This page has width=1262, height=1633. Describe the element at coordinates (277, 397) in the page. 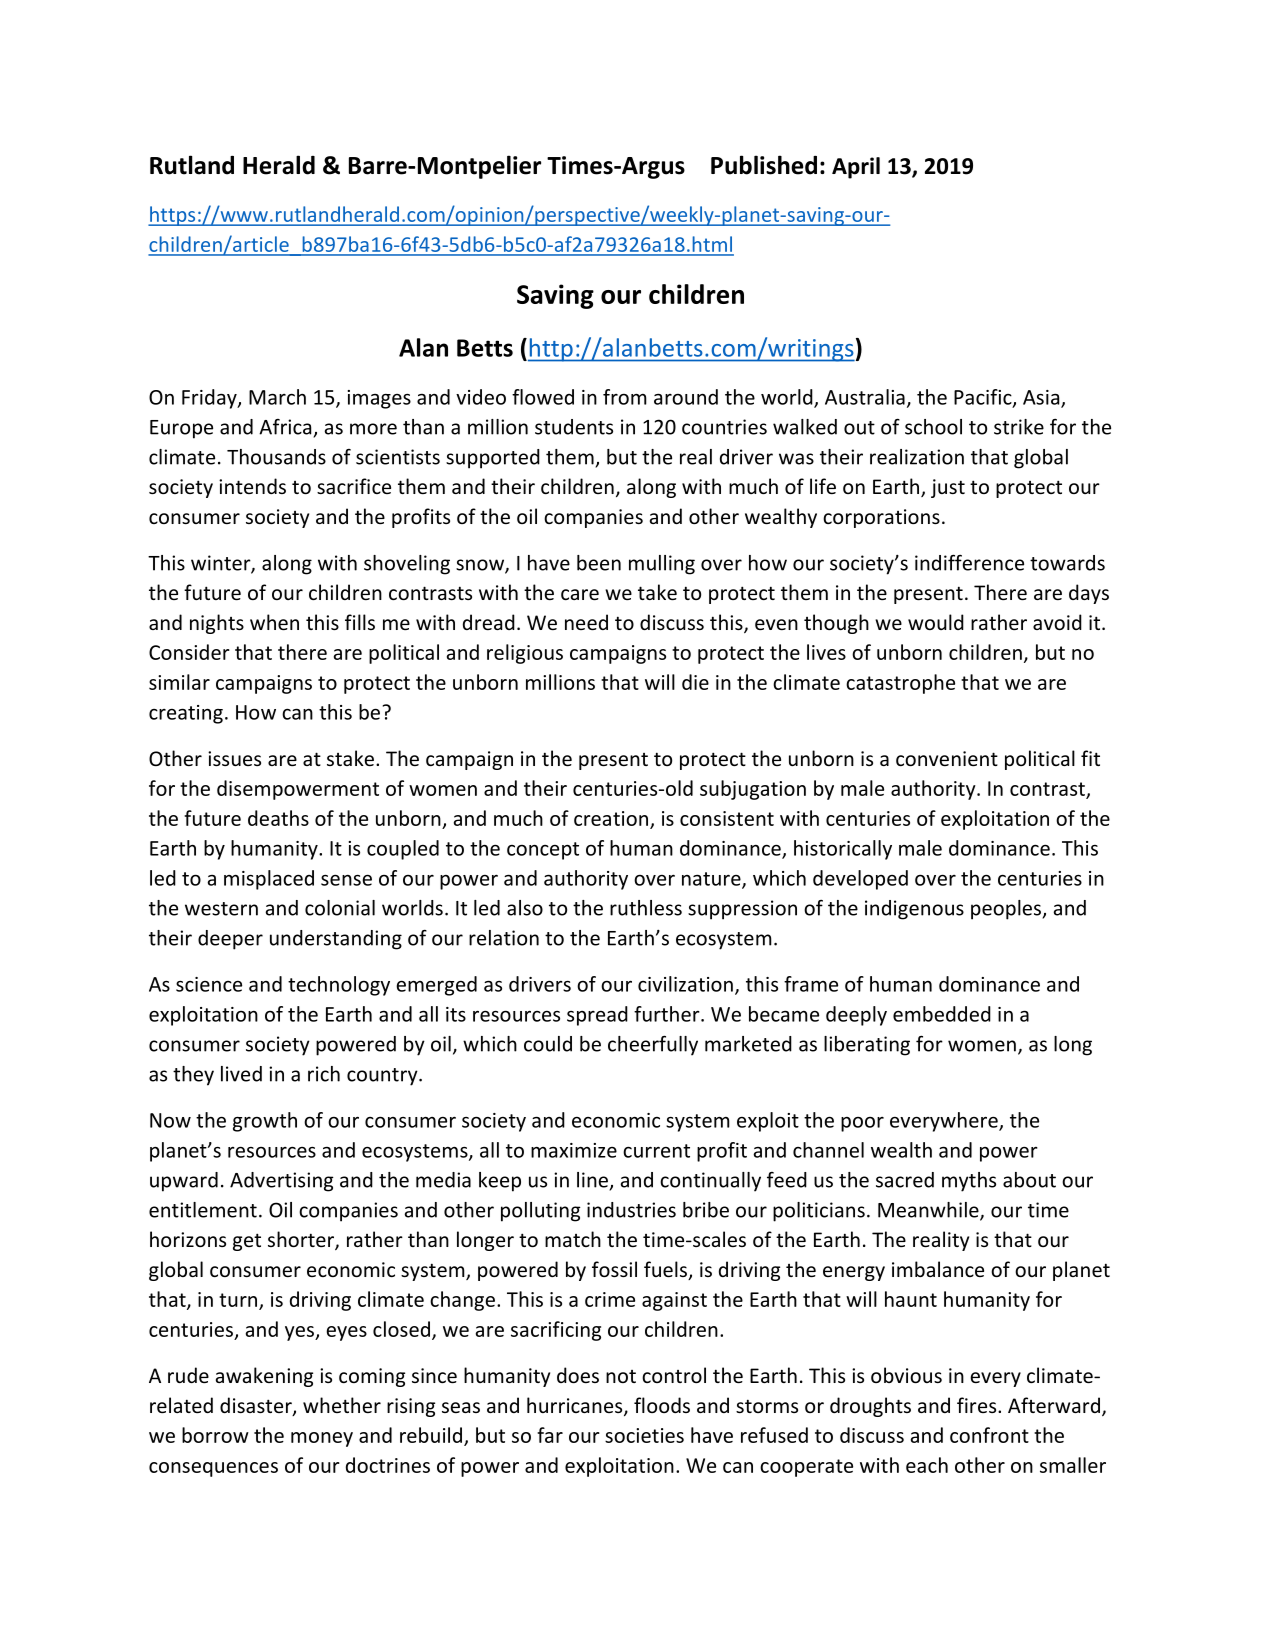

I see `March` at that location.
